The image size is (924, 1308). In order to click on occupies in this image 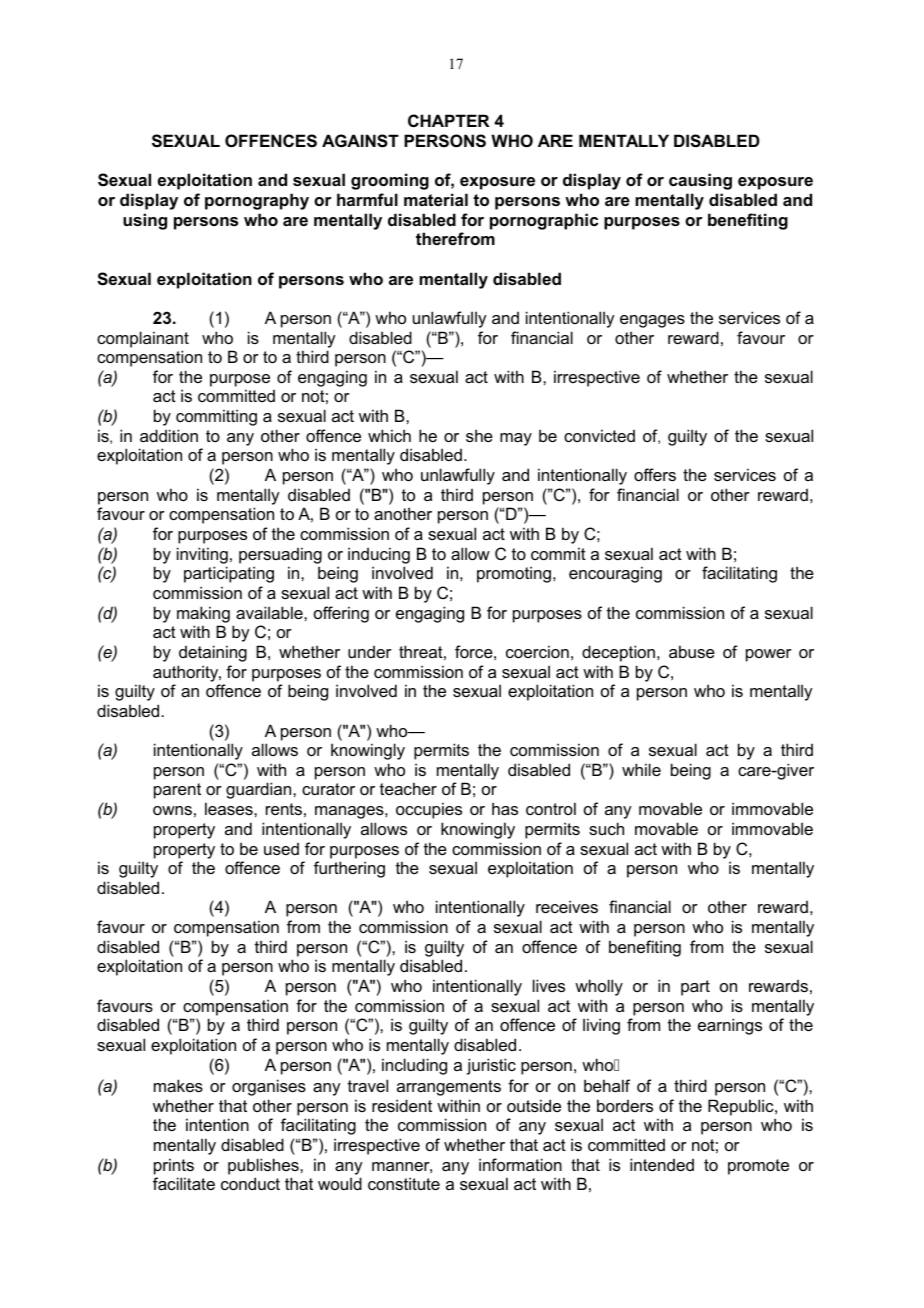, I will do `click(429, 810)`.
